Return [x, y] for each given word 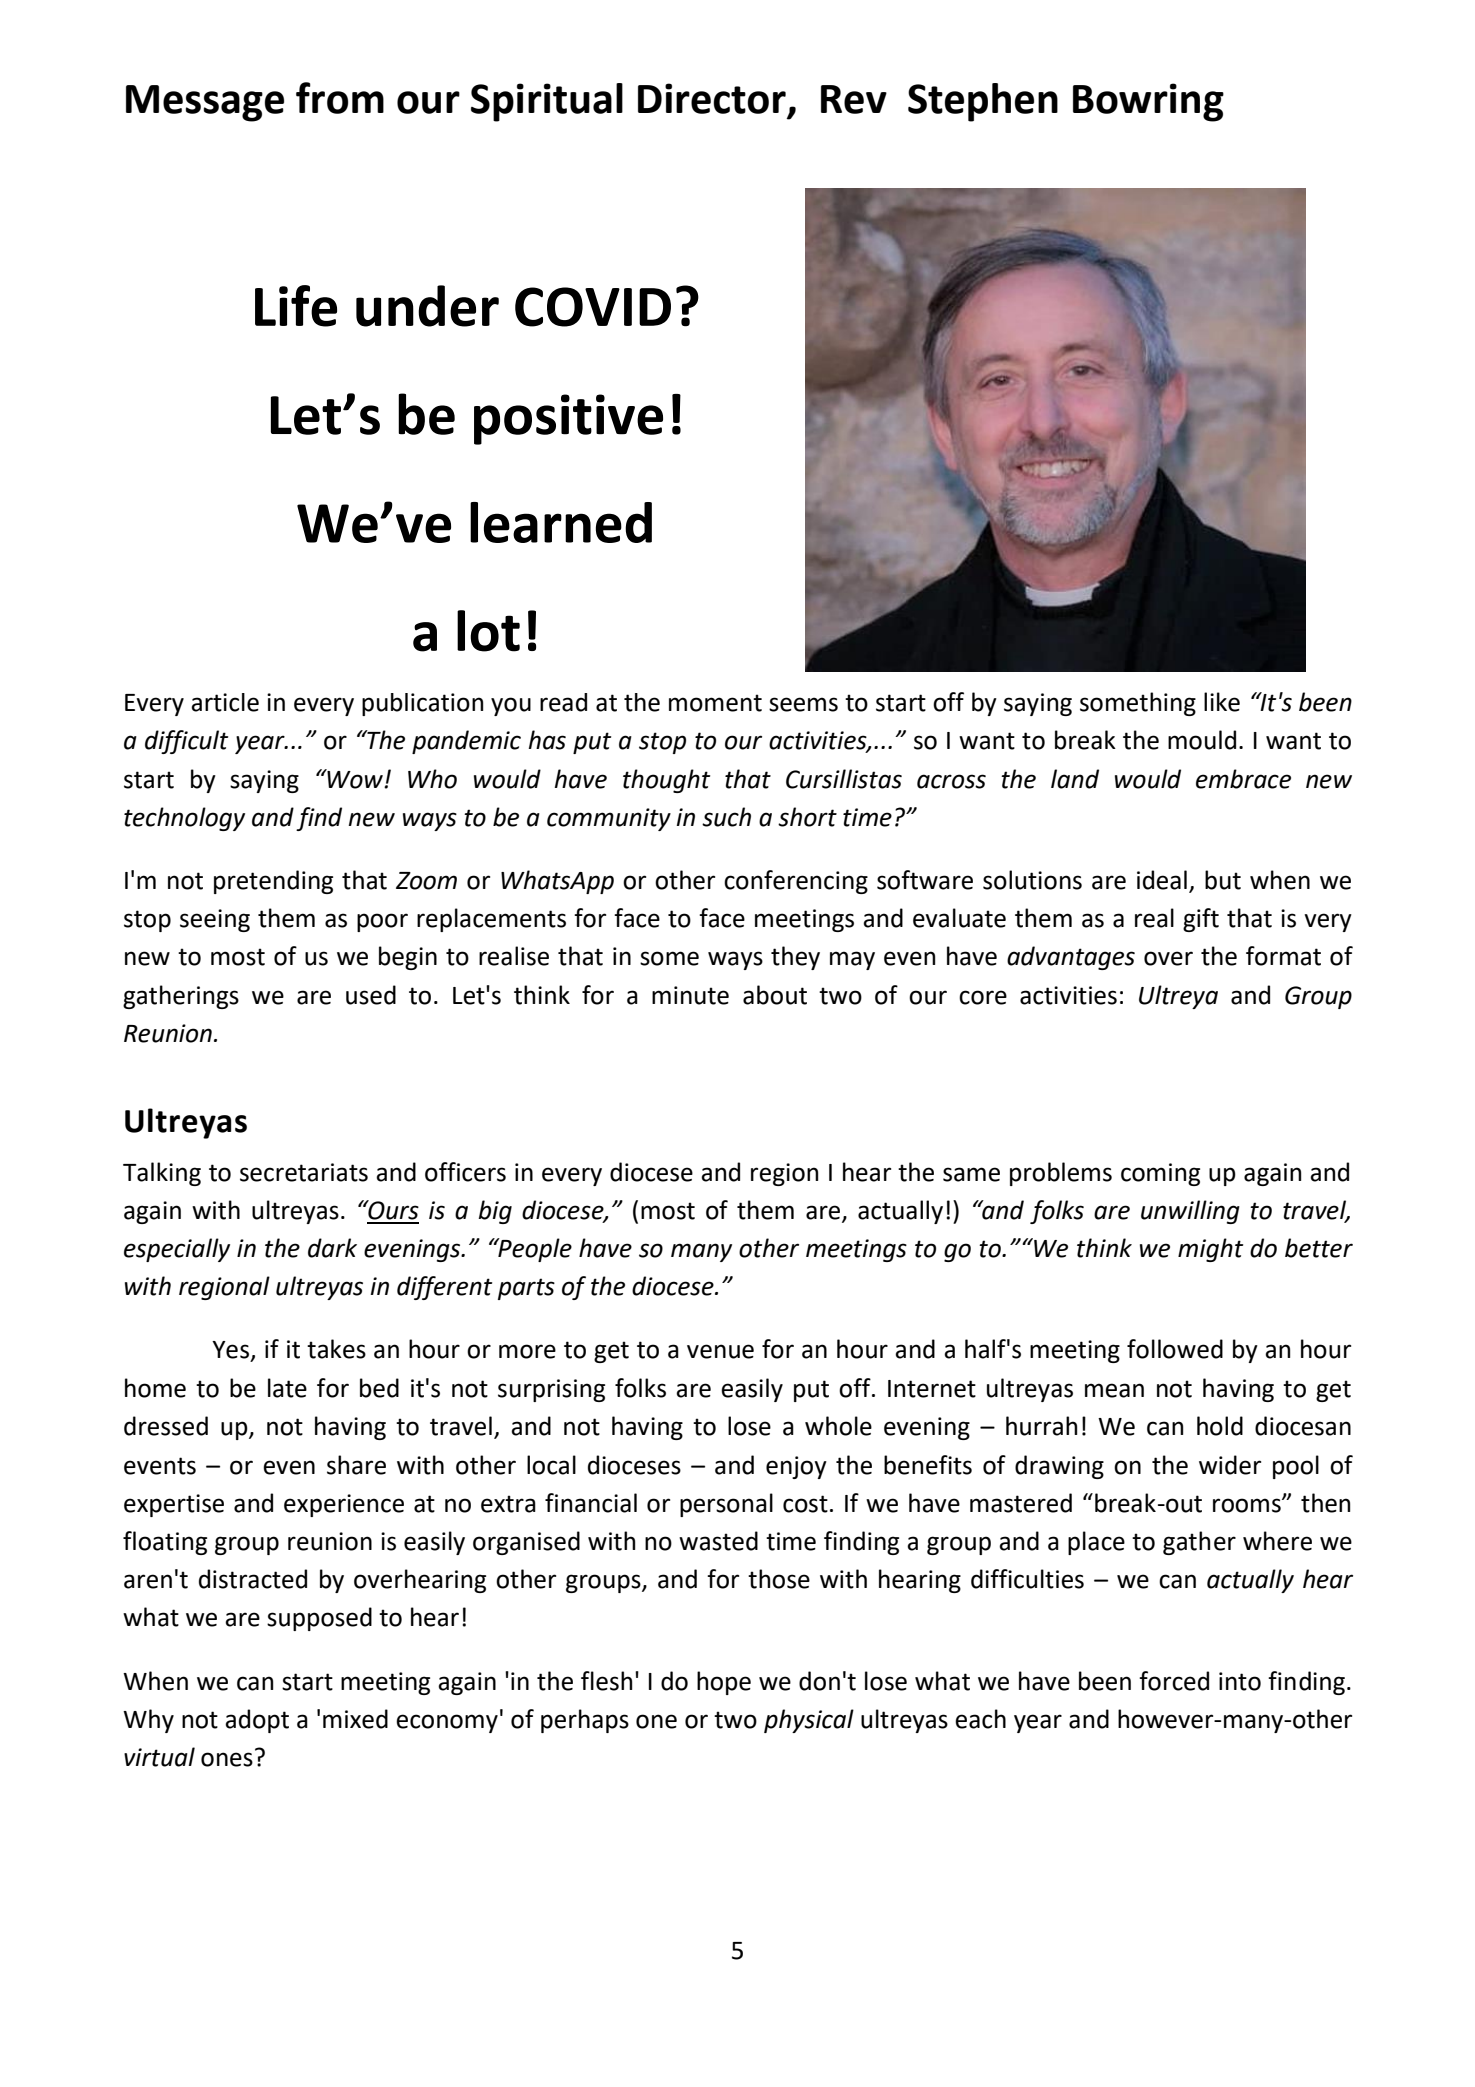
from [340, 98]
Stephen [983, 102]
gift [1201, 920]
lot [488, 631]
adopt [257, 1721]
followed [1175, 1349]
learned [561, 522]
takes [336, 1349]
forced [1174, 1681]
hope [724, 1683]
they [795, 958]
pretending [273, 882]
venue [720, 1351]
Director [712, 98]
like [1222, 702]
